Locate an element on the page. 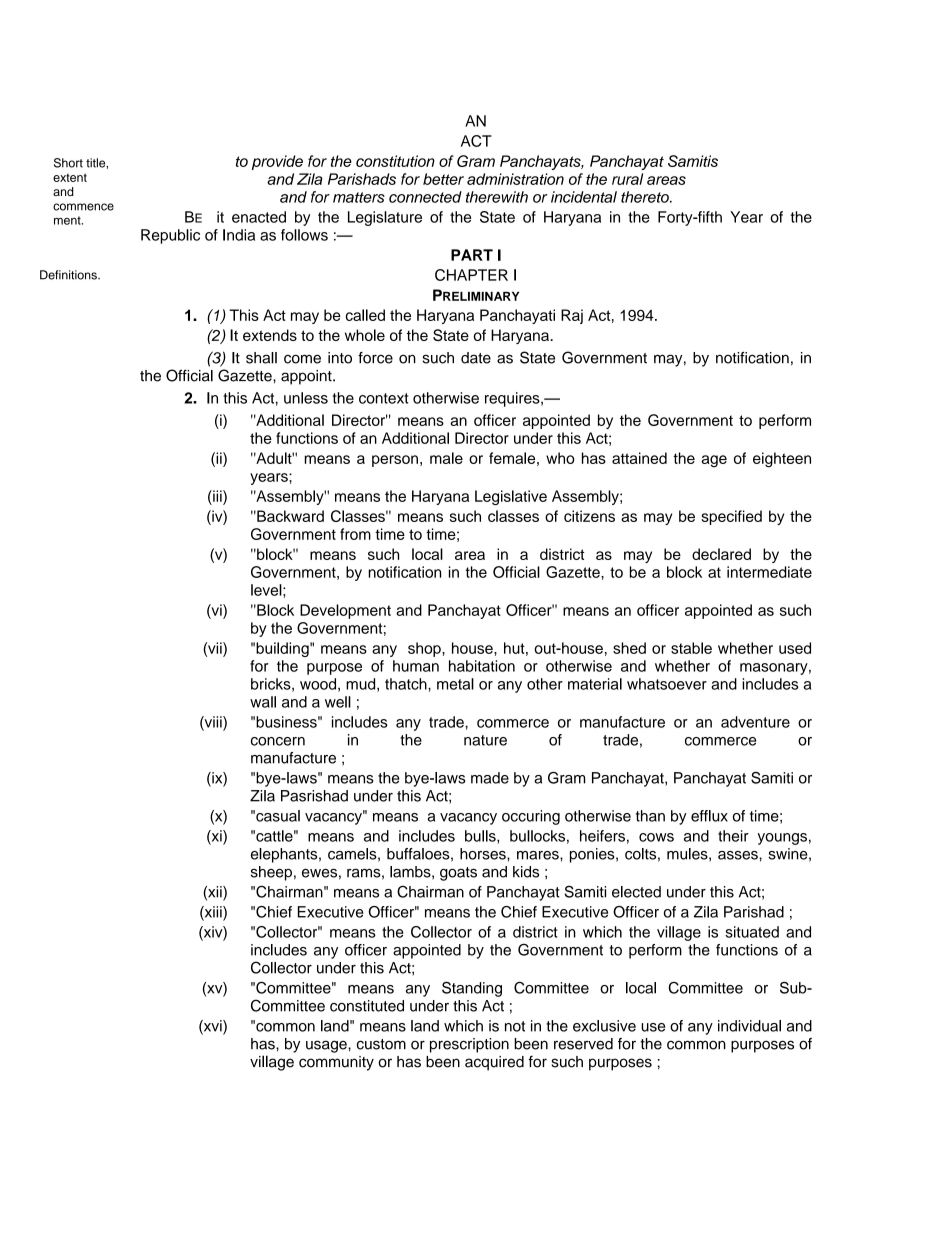 This image has width=952, height=1233. person is located at coordinates (395, 461).
